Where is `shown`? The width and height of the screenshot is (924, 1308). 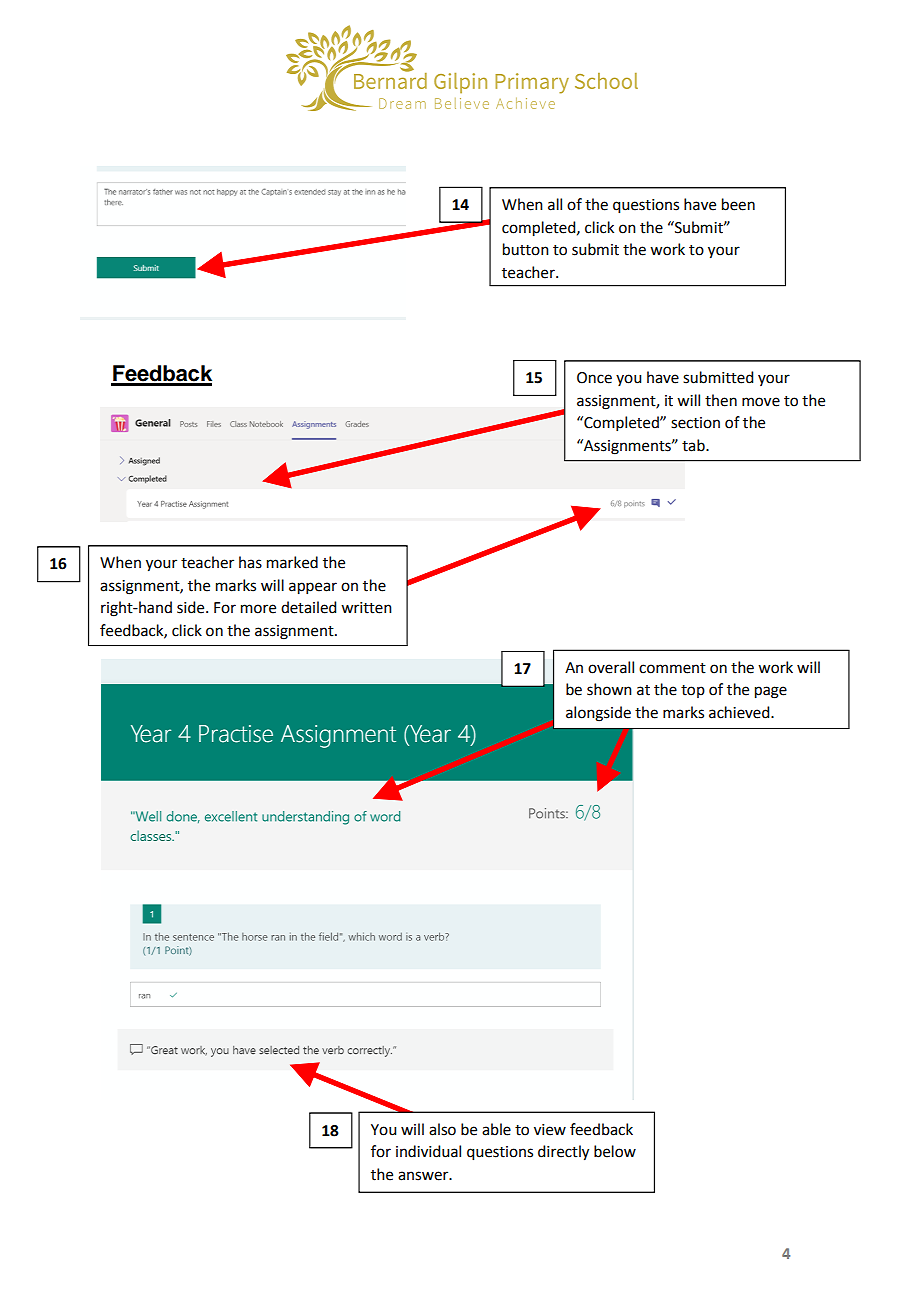 shown is located at coordinates (609, 689).
